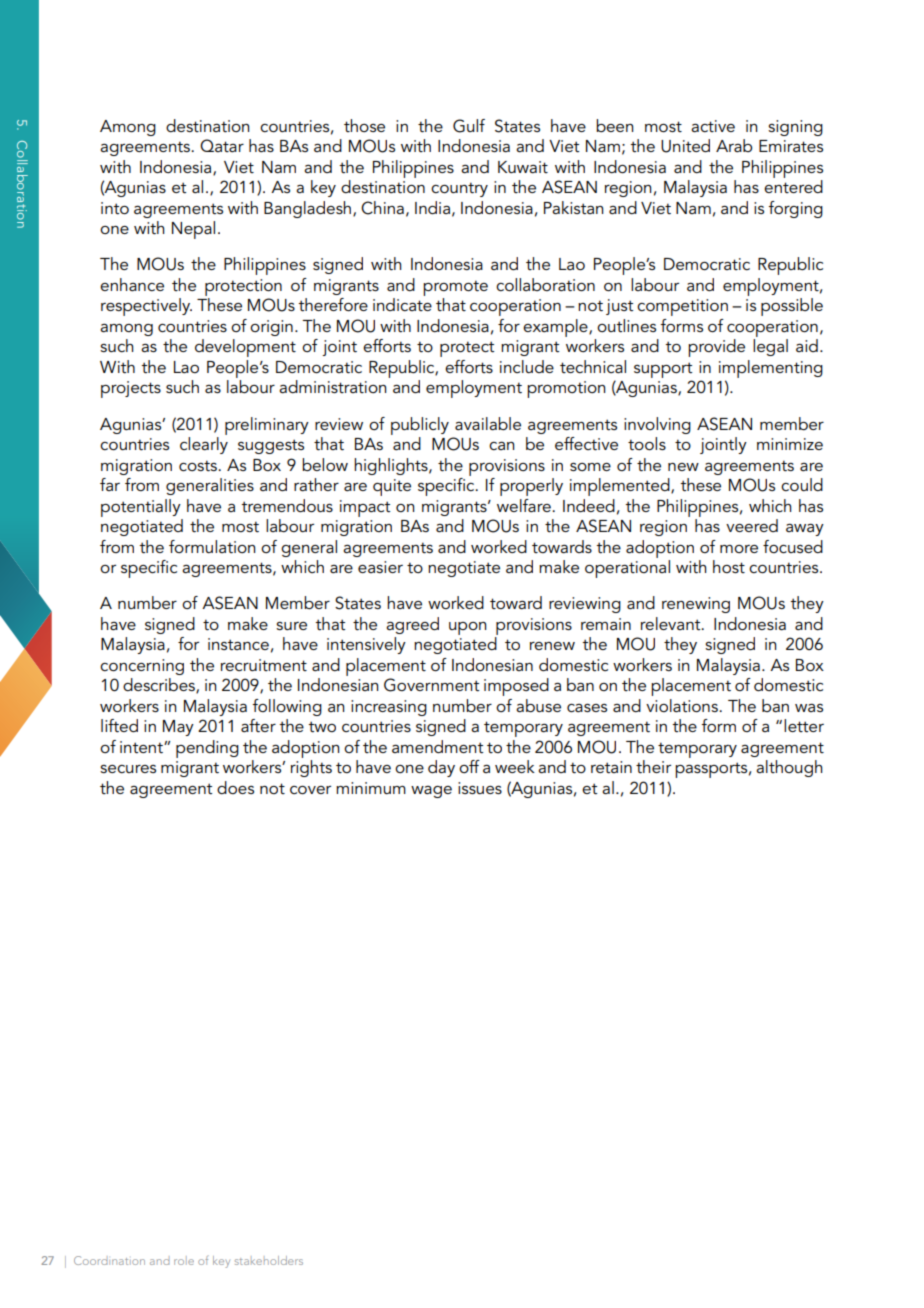  Describe the element at coordinates (235, 787) in the page. I see `does` at that location.
